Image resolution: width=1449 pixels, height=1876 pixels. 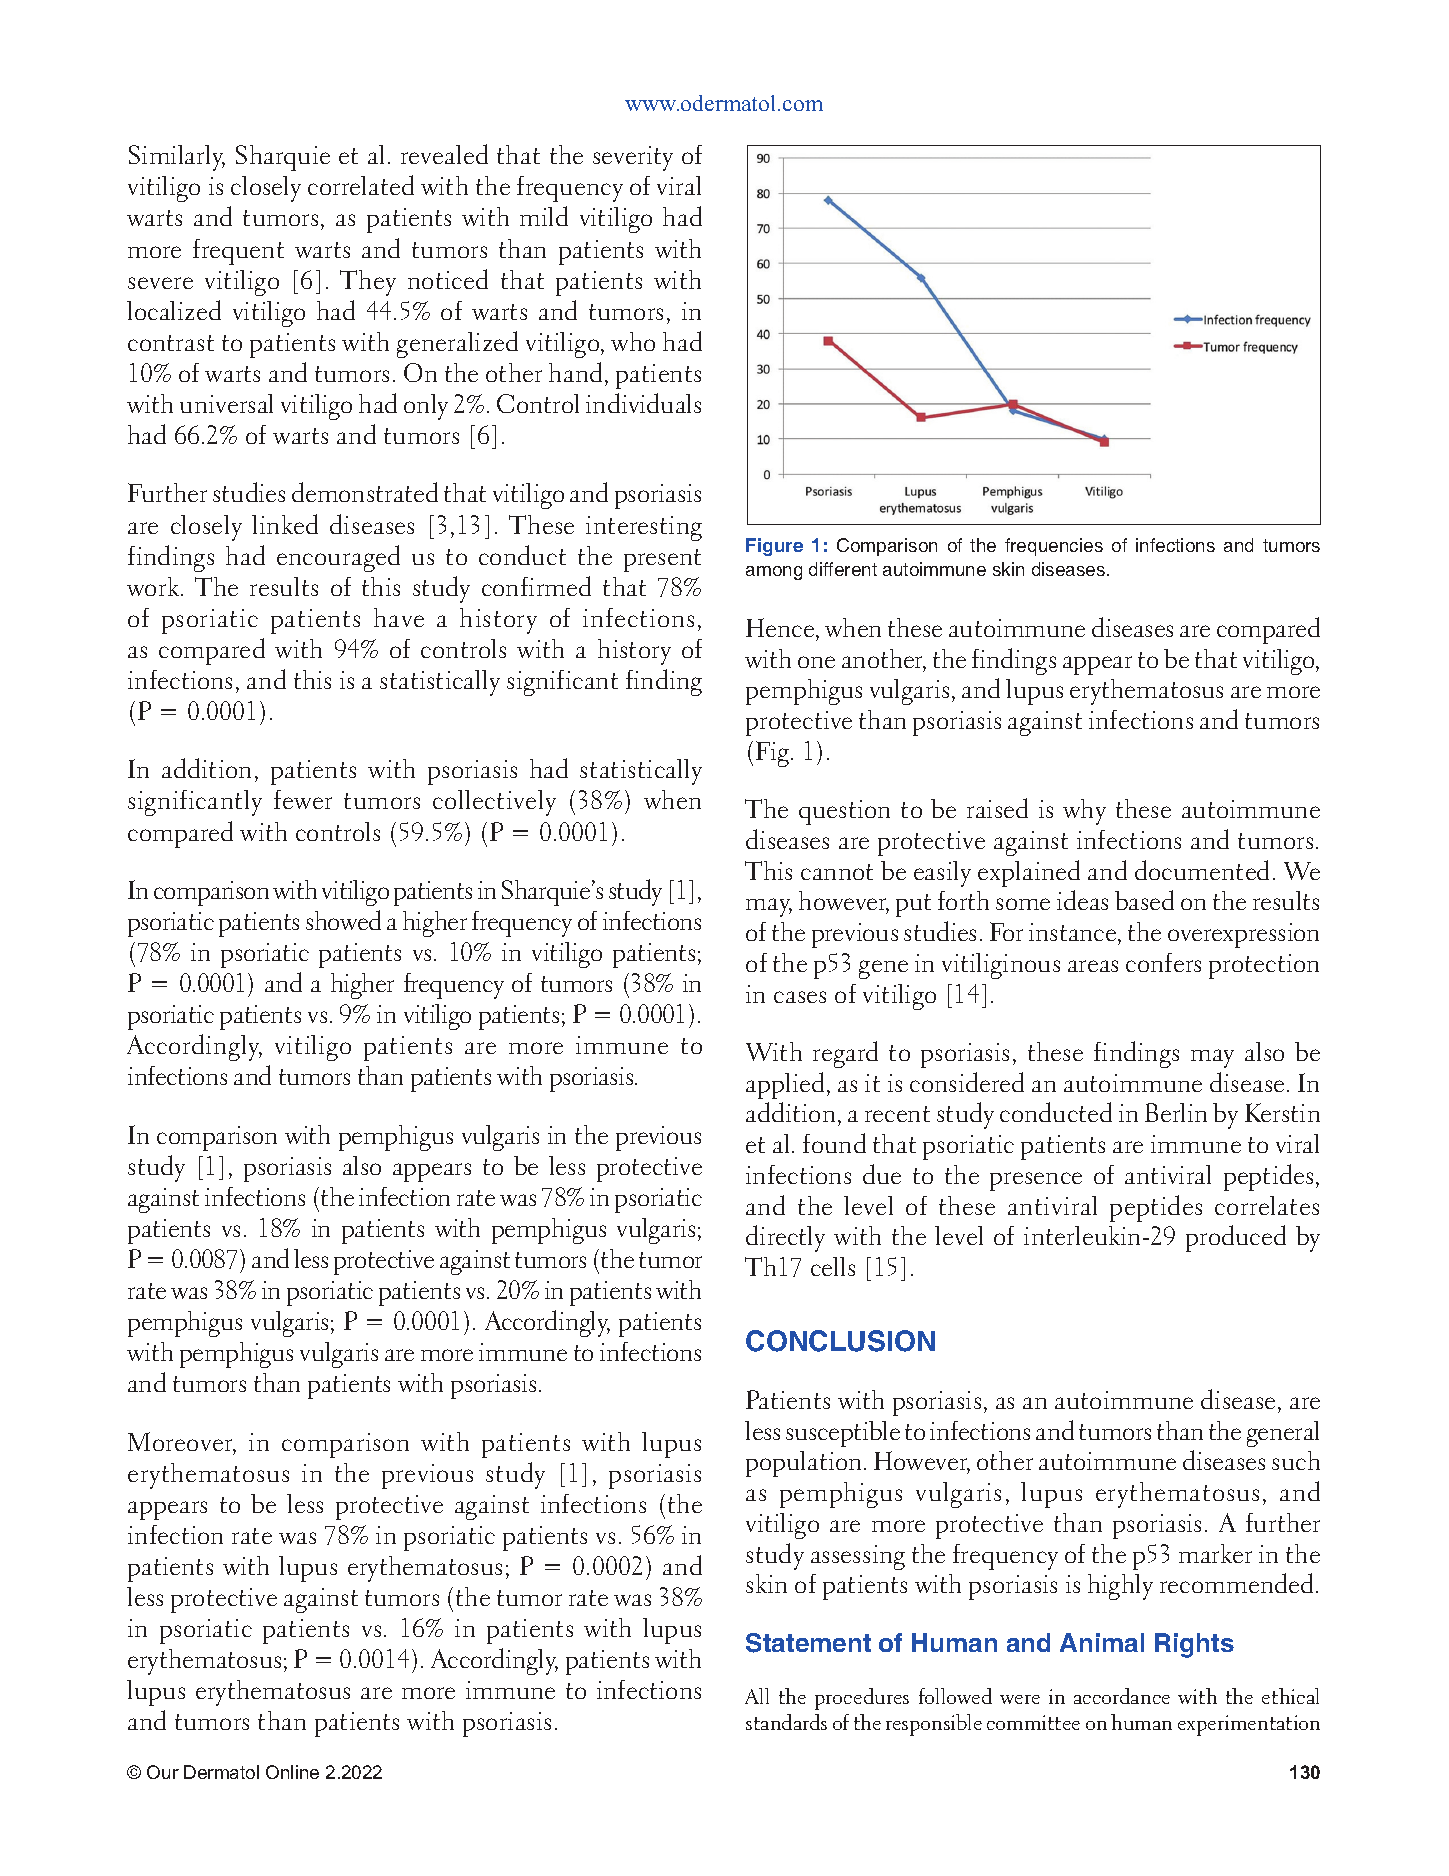 What do you see at coordinates (1122, 1696) in the screenshot?
I see `accordance` at bounding box center [1122, 1696].
